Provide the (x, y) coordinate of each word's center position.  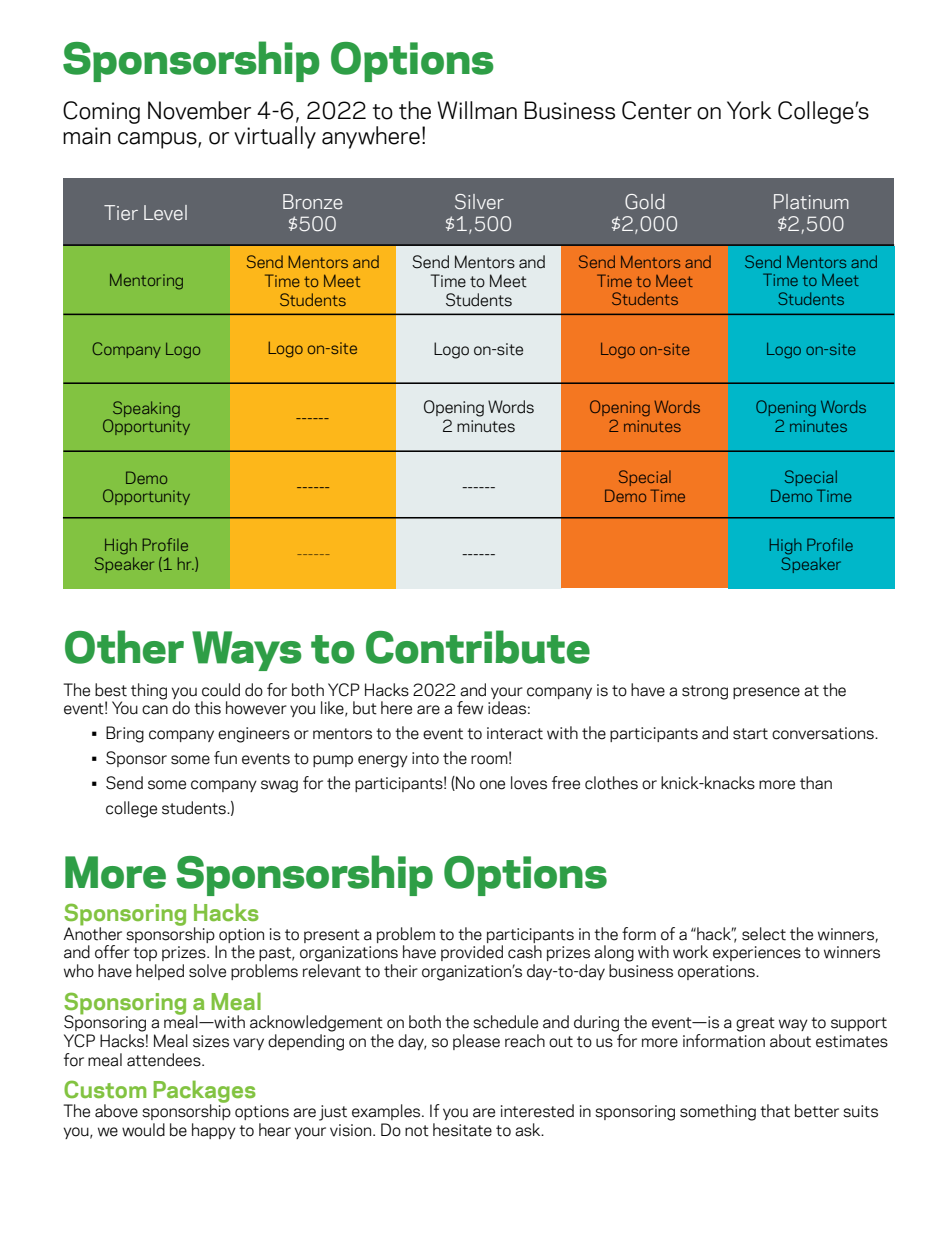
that (775, 1111)
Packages (204, 1093)
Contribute (478, 647)
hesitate (462, 1130)
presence (766, 693)
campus (158, 140)
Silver (479, 201)
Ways (247, 651)
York (749, 110)
